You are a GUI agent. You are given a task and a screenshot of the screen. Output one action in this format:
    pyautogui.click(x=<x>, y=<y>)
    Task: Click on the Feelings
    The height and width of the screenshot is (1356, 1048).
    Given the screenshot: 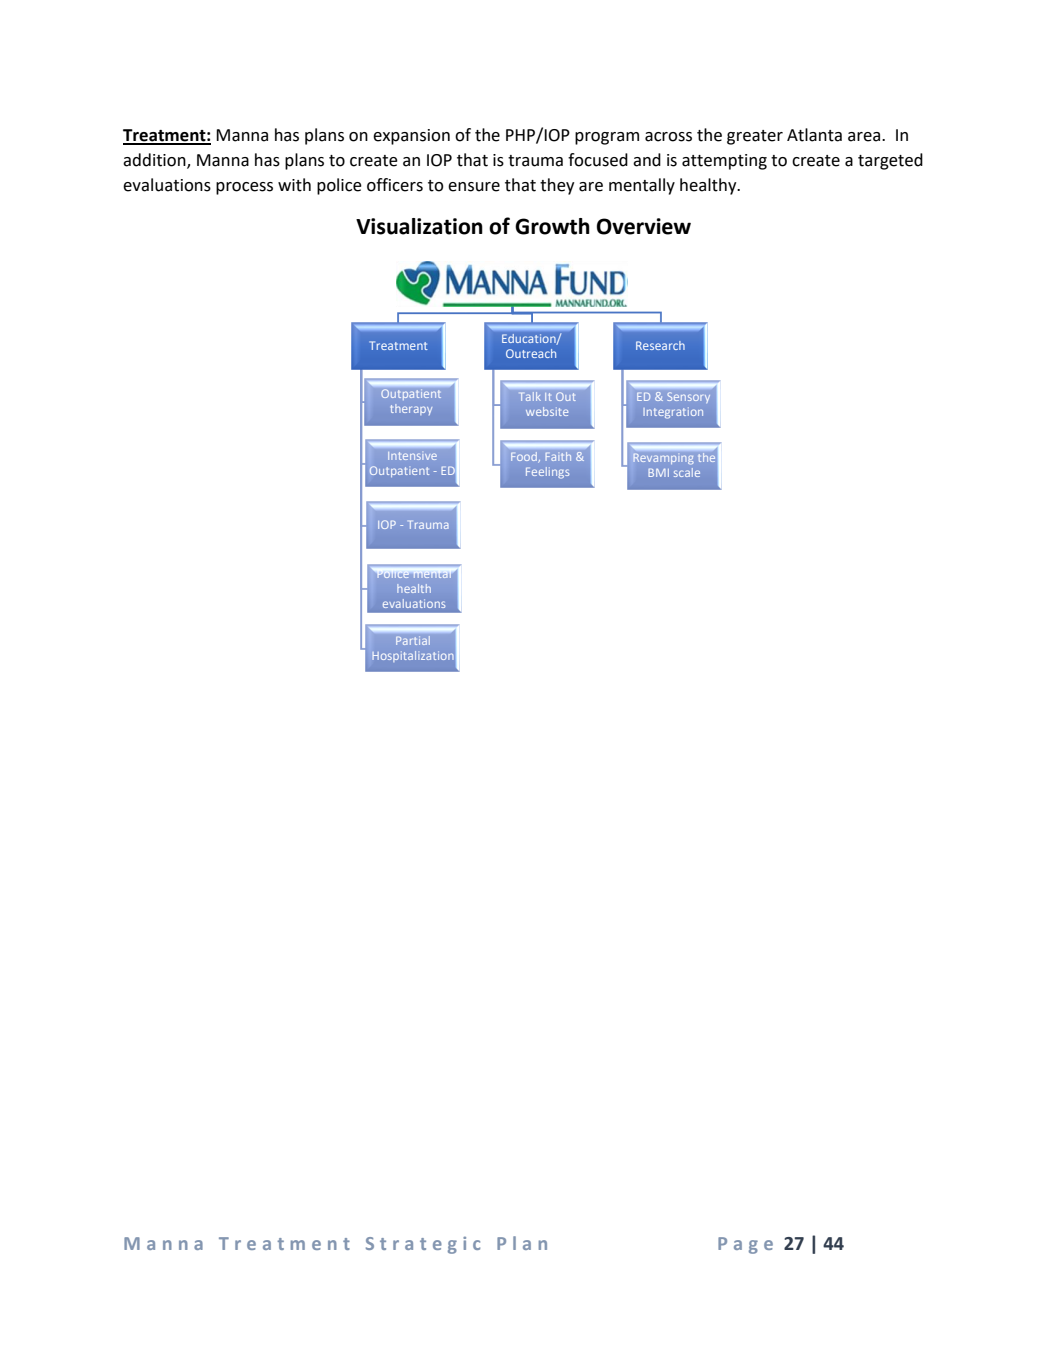 What is the action you would take?
    pyautogui.click(x=547, y=473)
